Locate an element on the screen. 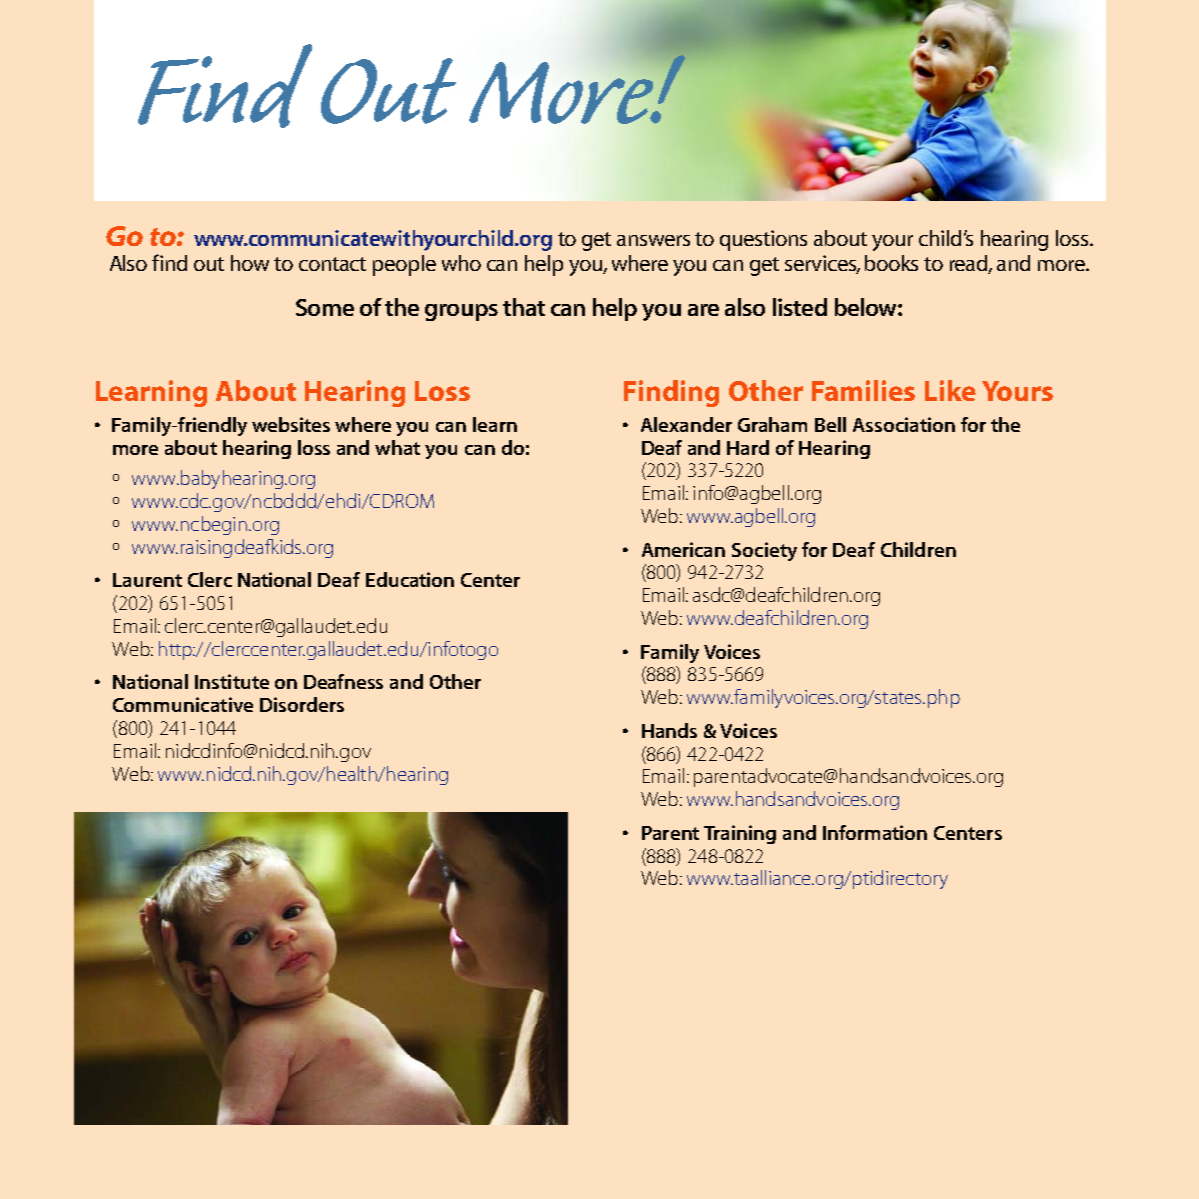  Communicative is located at coordinates (183, 704).
